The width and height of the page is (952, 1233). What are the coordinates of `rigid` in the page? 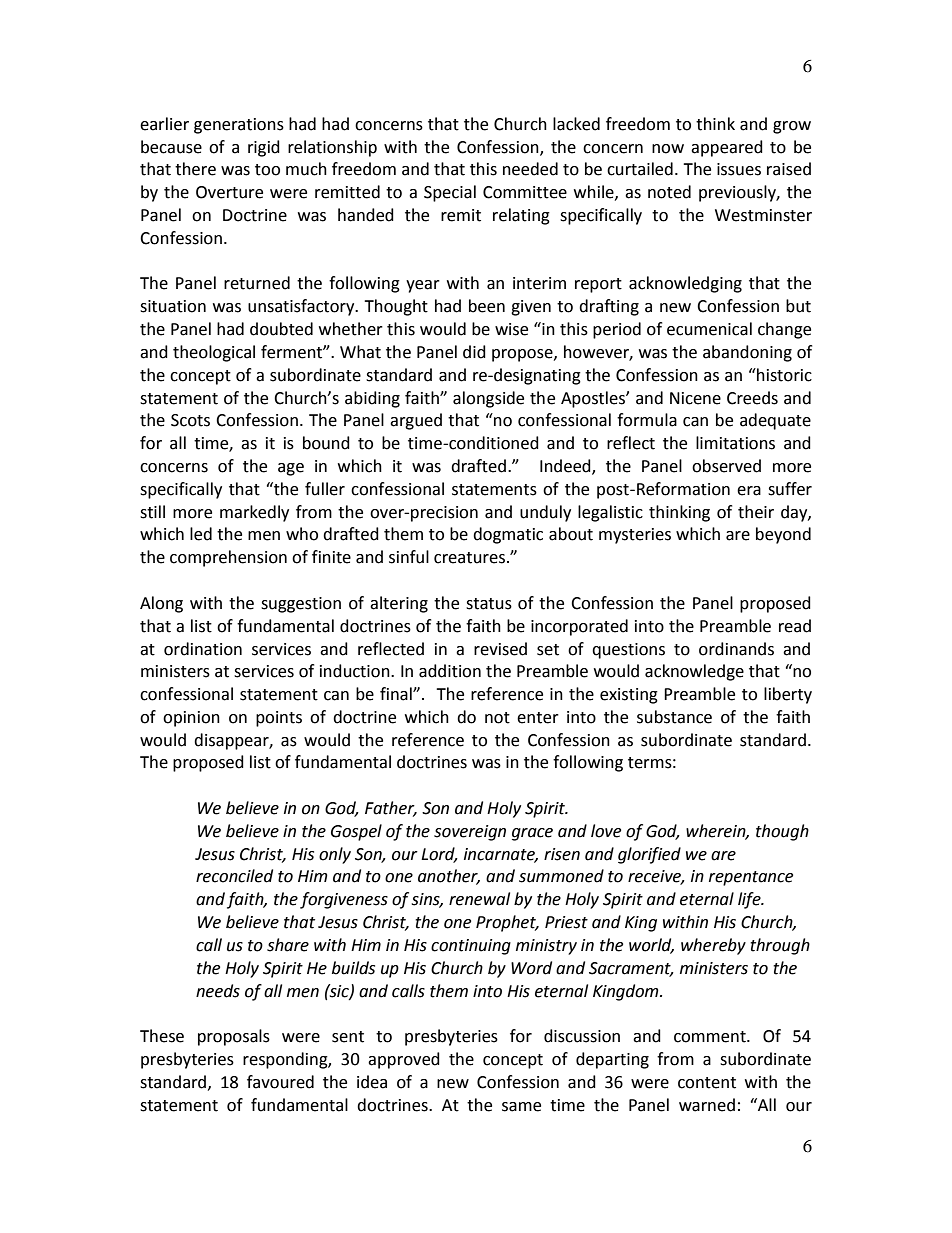 It's located at (264, 148).
